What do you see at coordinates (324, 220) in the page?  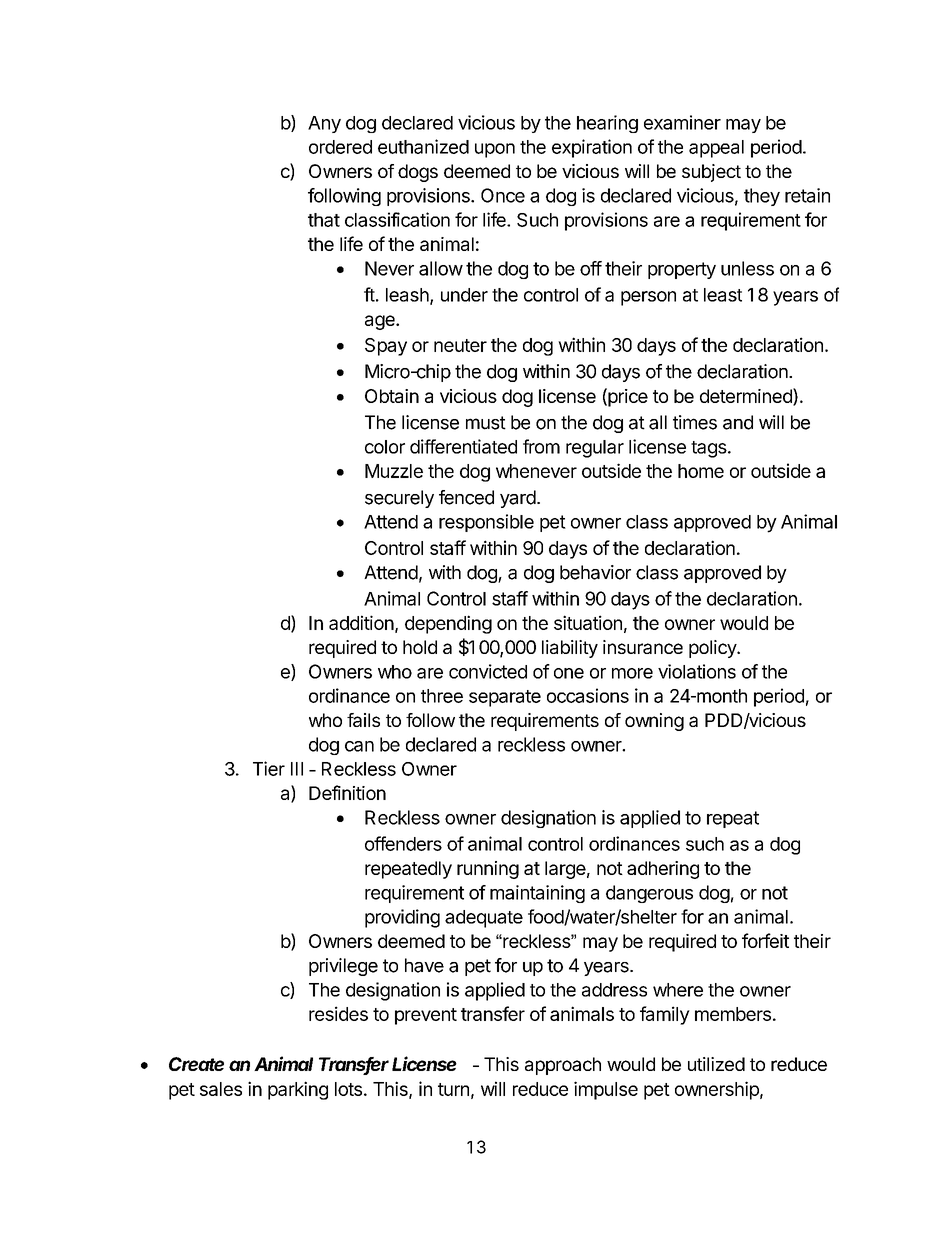 I see `that` at bounding box center [324, 220].
